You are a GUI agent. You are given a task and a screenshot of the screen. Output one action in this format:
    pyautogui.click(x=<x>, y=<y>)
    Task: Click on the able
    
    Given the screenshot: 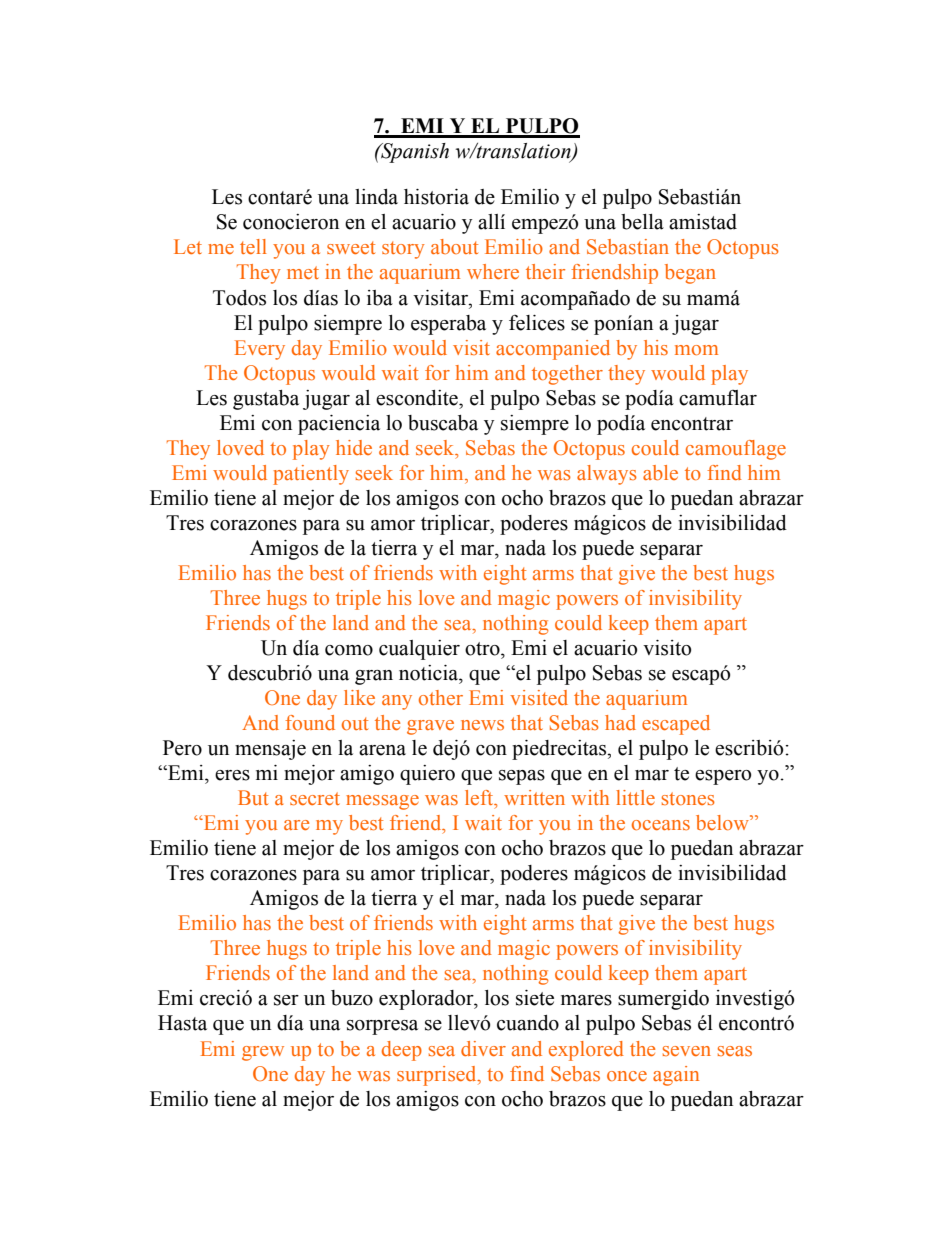 What is the action you would take?
    pyautogui.click(x=660, y=472)
